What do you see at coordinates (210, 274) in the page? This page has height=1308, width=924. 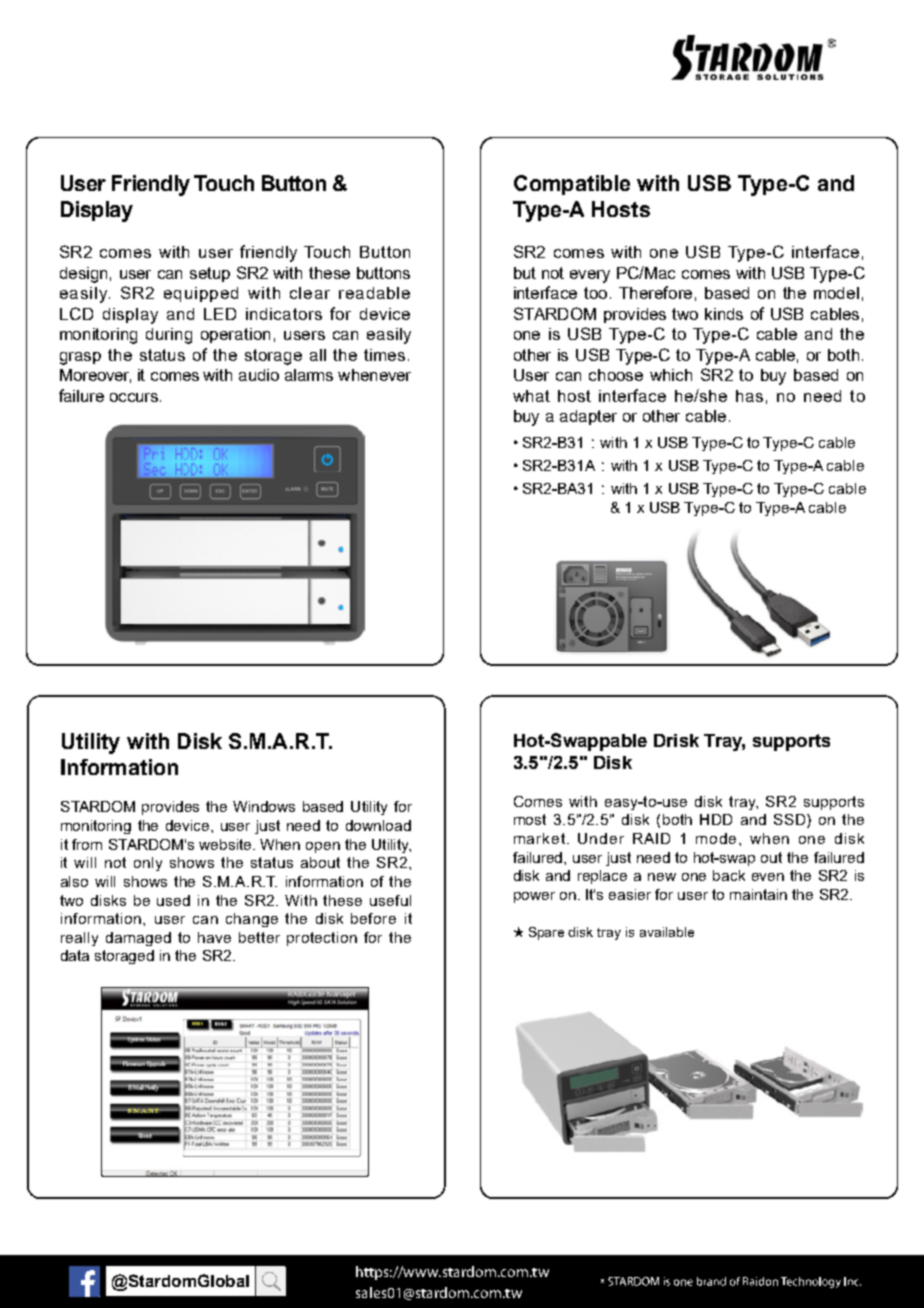 I see `setup` at bounding box center [210, 274].
